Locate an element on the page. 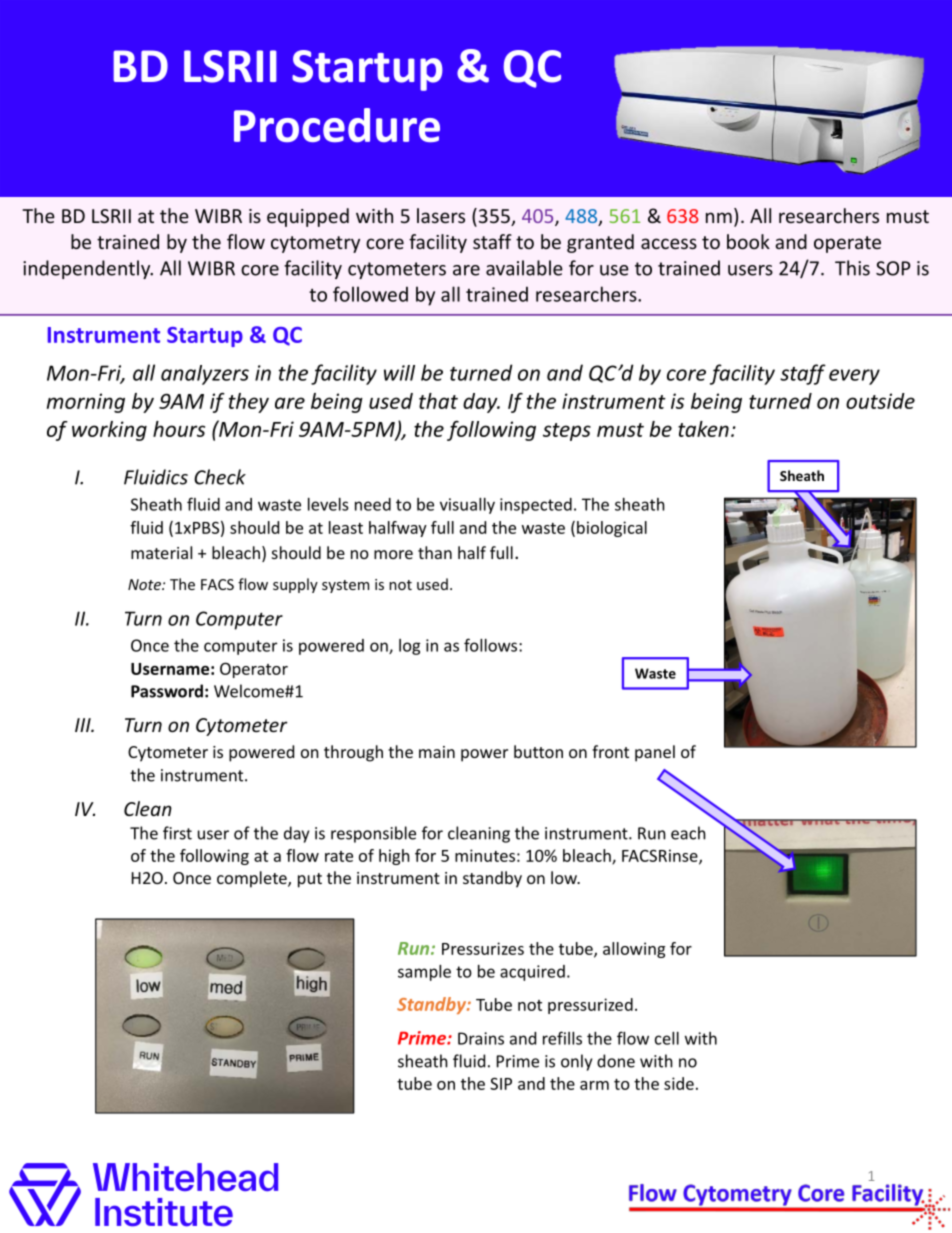 The image size is (952, 1233). follows is located at coordinates (492, 645).
